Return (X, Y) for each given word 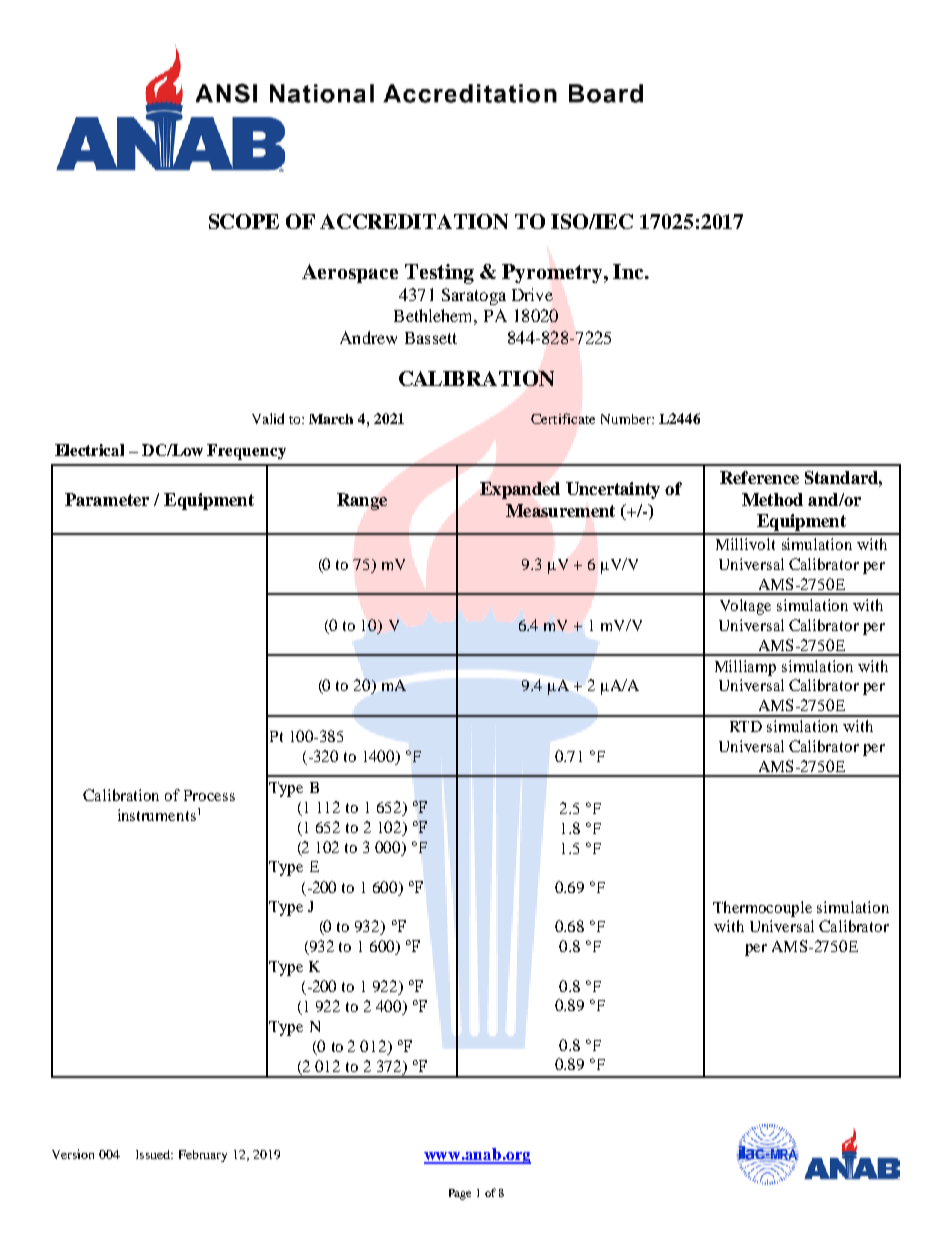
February (203, 1156)
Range (362, 501)
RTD (746, 726)
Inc (629, 271)
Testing (439, 274)
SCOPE (244, 221)
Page (460, 1194)
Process (209, 795)
